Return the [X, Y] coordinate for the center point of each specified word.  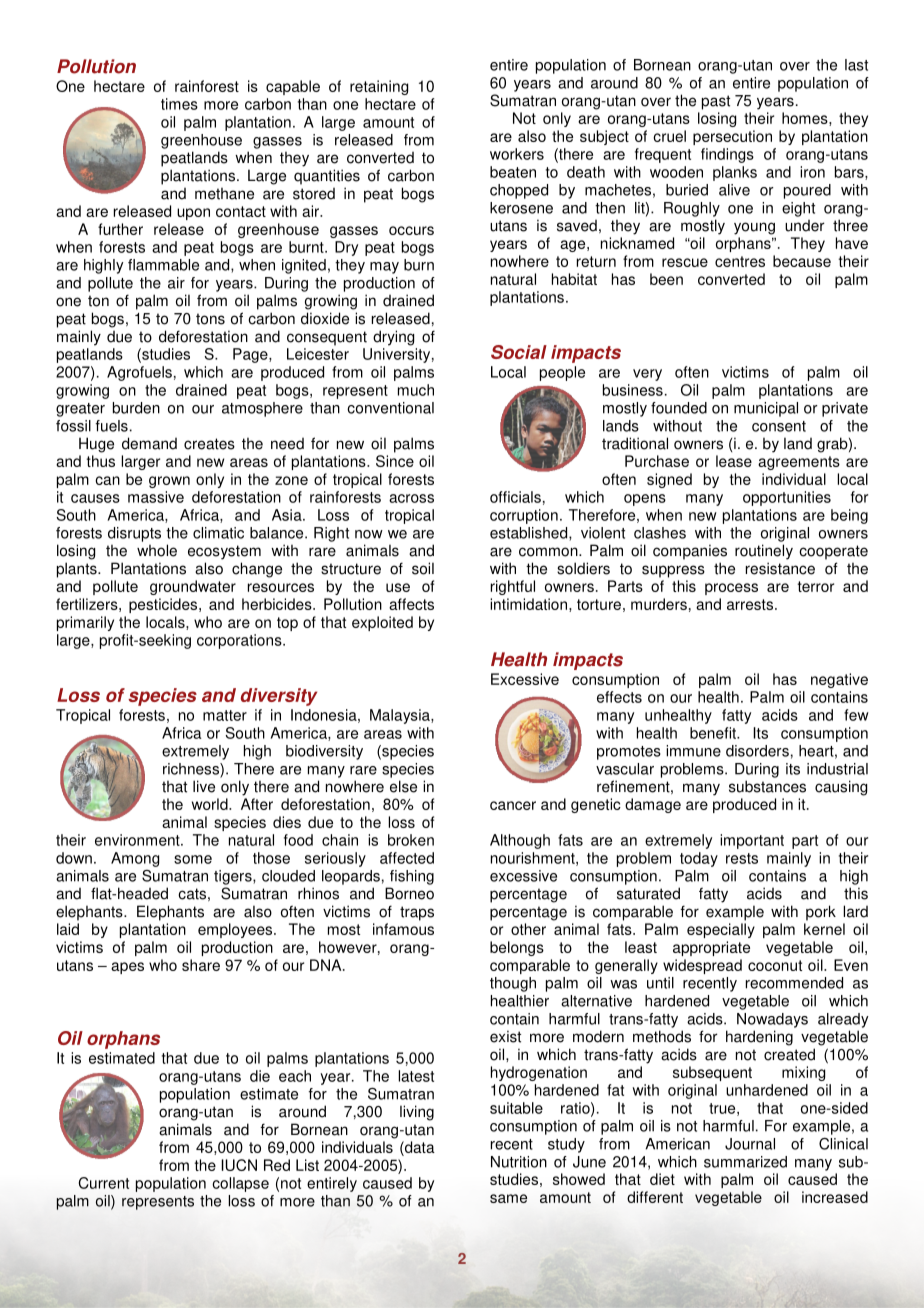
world [211, 804]
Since [395, 461]
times [179, 104]
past [716, 102]
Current [104, 1183]
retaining [379, 87]
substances [767, 786]
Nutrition [519, 1162]
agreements [799, 463]
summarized [745, 1162]
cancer [513, 805]
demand [149, 443]
